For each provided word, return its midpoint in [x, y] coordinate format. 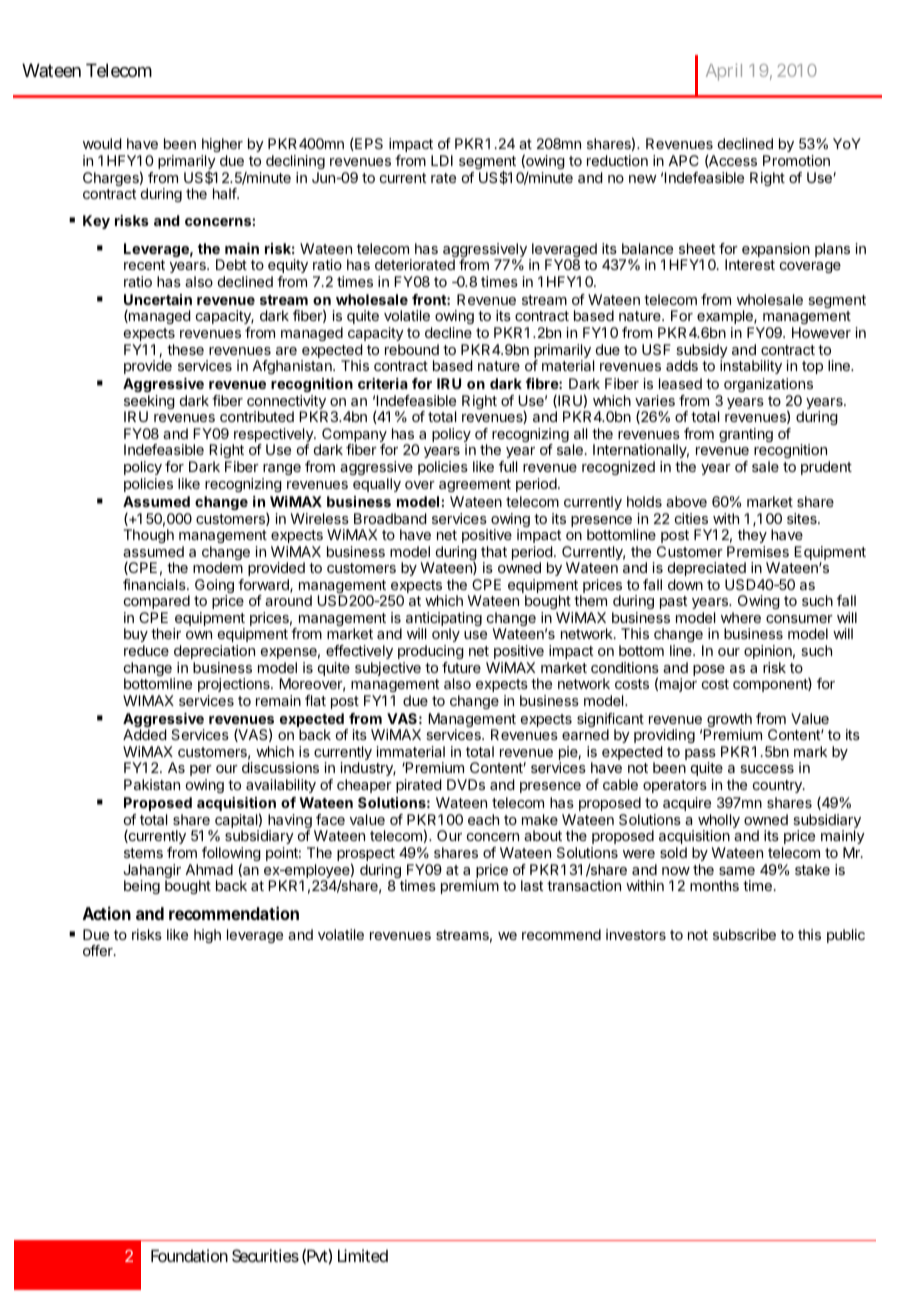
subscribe [744, 934]
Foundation [189, 1255]
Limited [363, 1255]
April [724, 72]
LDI [442, 160]
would [102, 143]
